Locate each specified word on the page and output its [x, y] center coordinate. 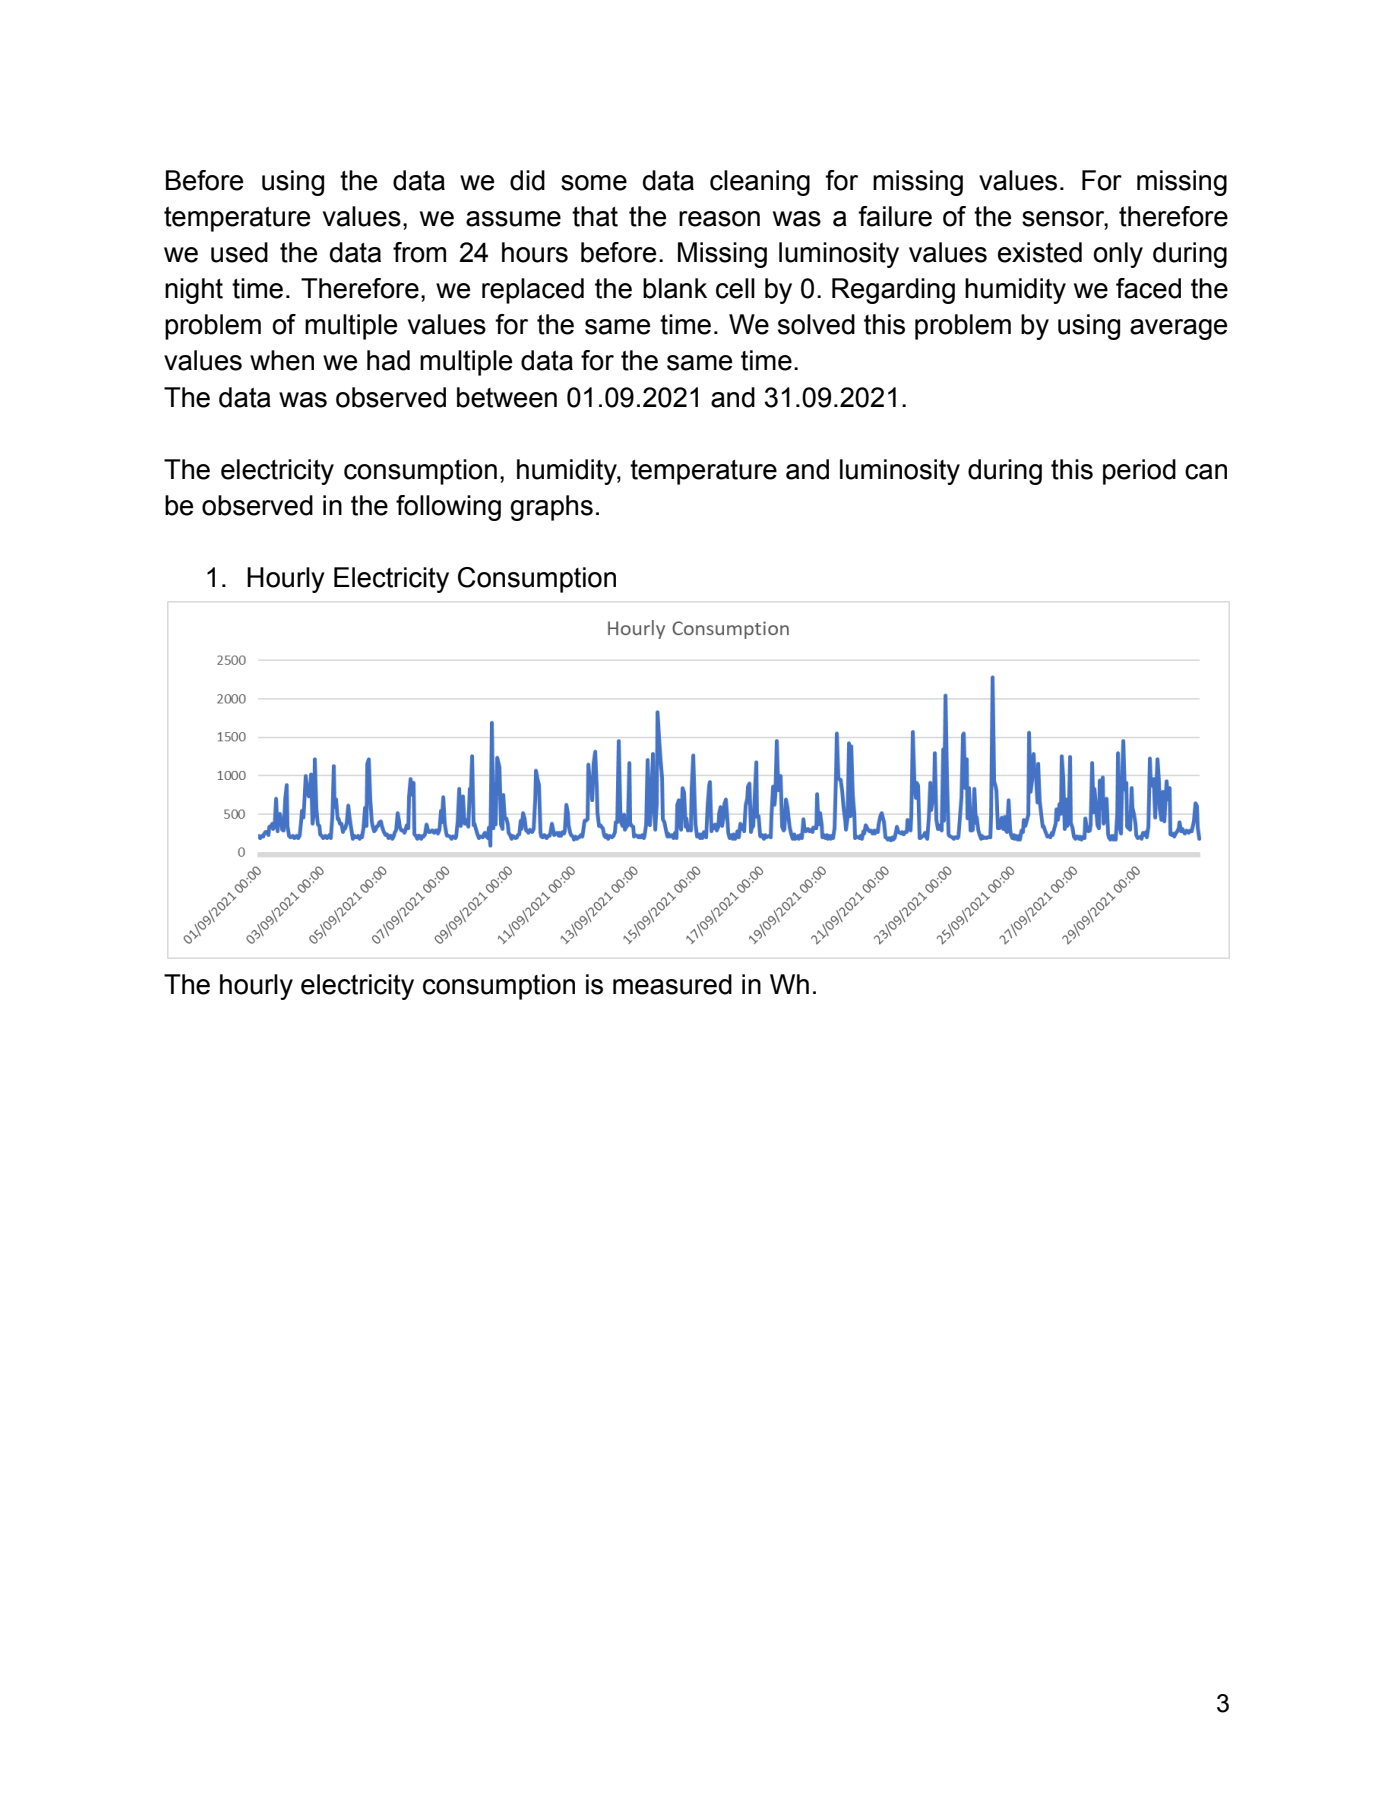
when [282, 360]
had [388, 360]
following [448, 508]
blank [675, 288]
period [1139, 472]
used [239, 252]
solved [816, 324]
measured [672, 984]
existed [1040, 252]
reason [719, 219]
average [1178, 329]
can [1206, 472]
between [507, 397]
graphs [551, 508]
